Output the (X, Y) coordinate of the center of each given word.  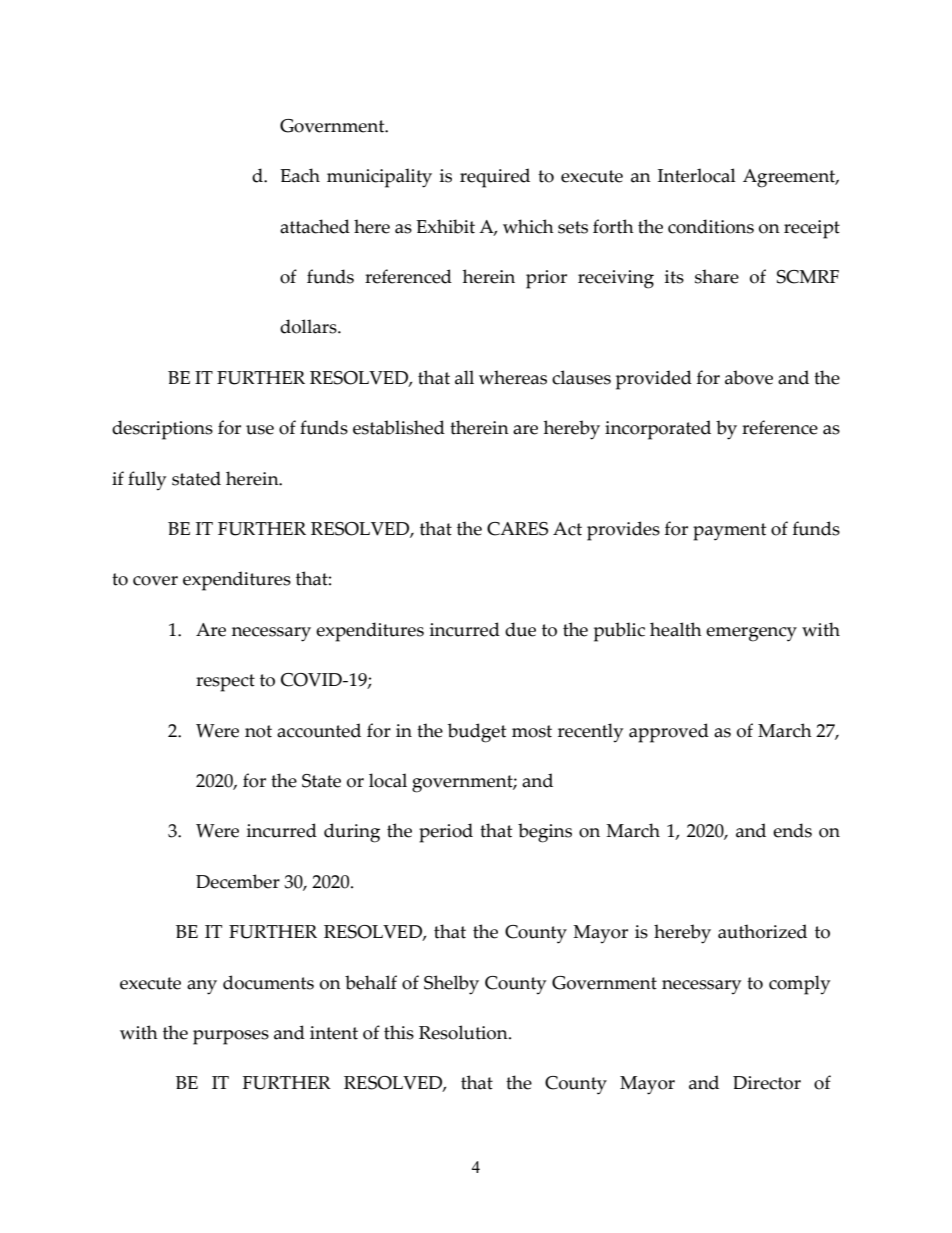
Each (300, 175)
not (258, 731)
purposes (231, 1037)
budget (477, 733)
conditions (711, 226)
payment (729, 532)
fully (147, 481)
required (495, 178)
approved (669, 733)
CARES (517, 529)
